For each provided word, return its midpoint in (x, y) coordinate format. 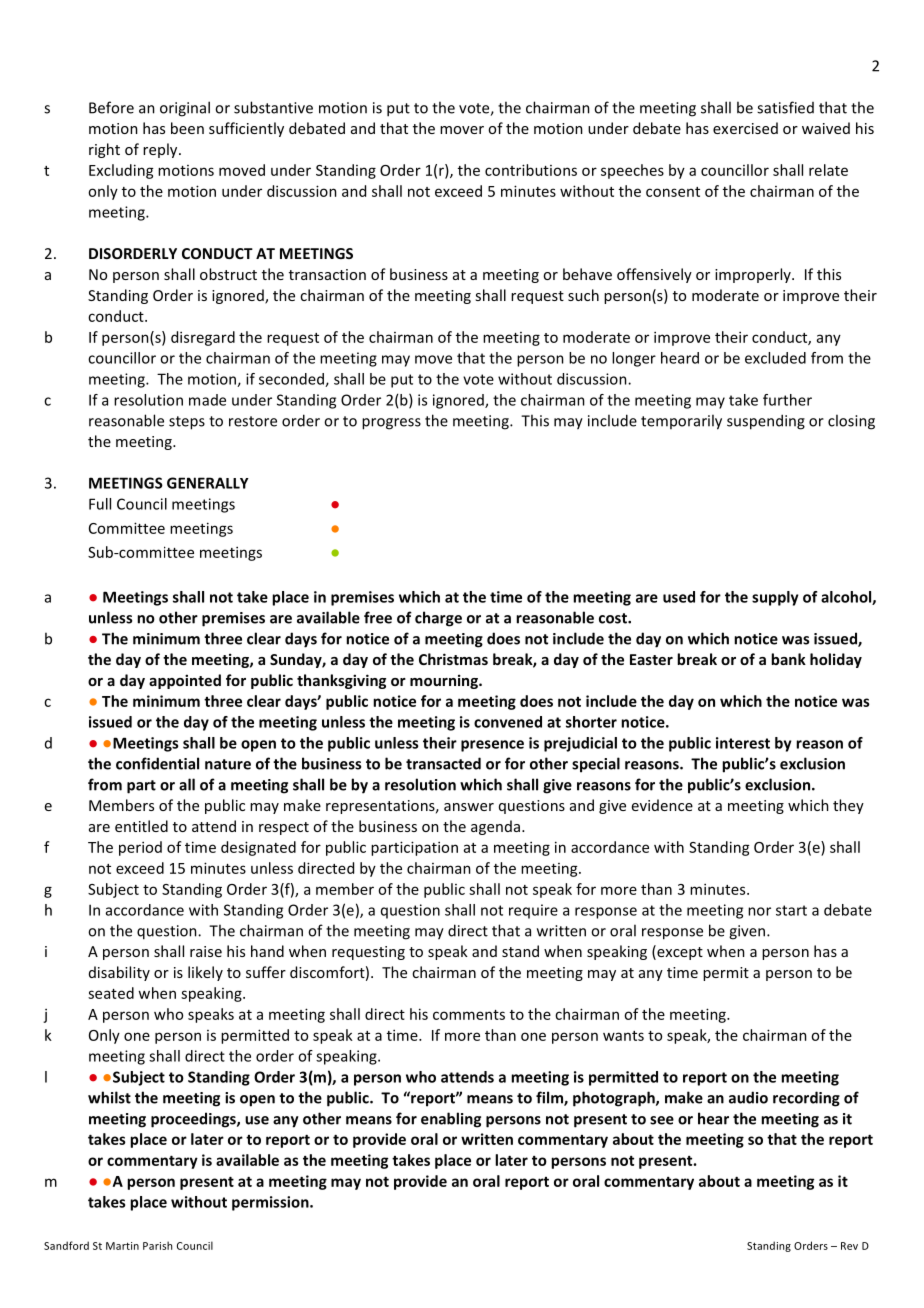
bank (788, 659)
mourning (445, 681)
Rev (849, 1246)
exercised (745, 128)
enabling (451, 1120)
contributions (531, 170)
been (187, 128)
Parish (157, 1245)
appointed (185, 681)
